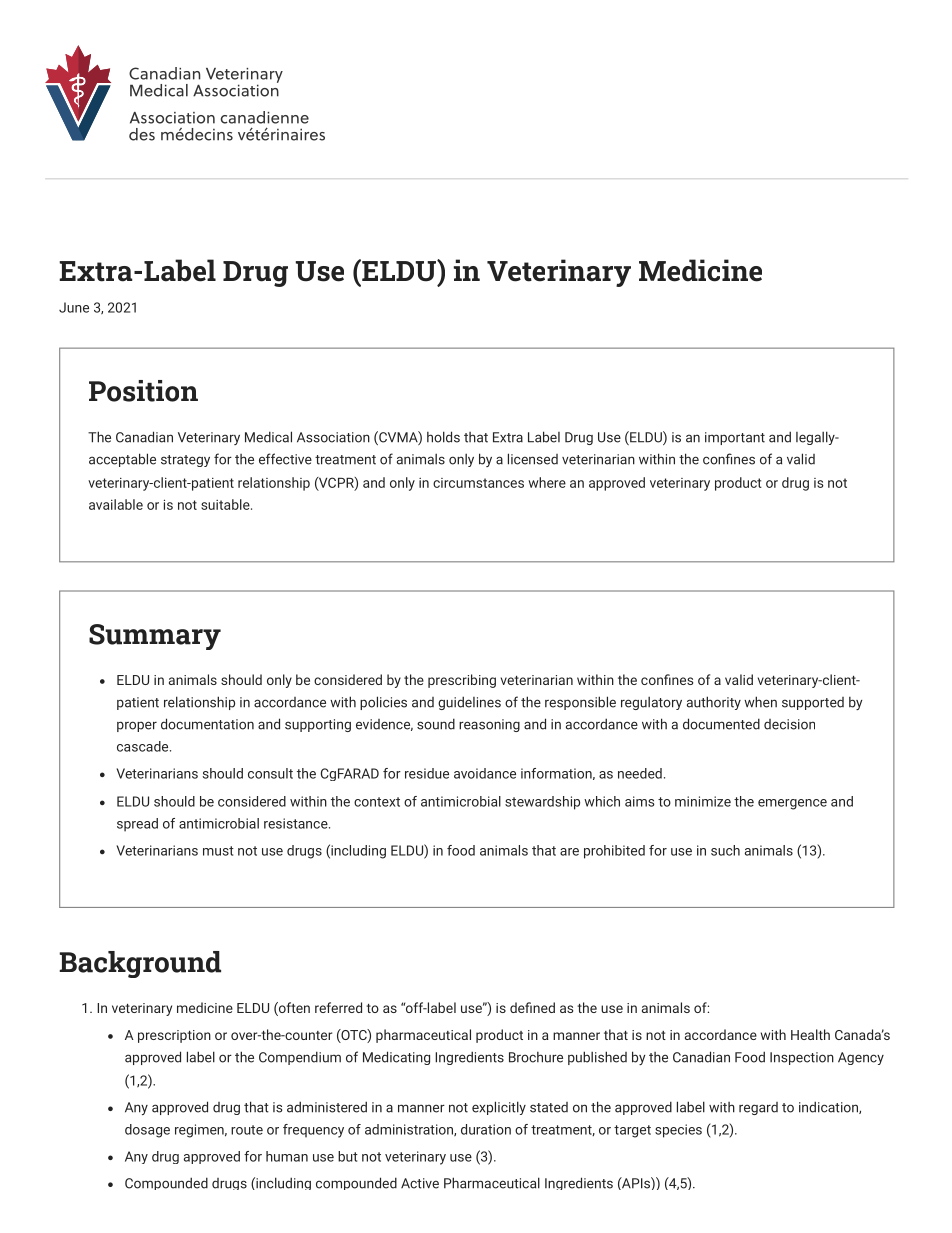 The height and width of the screenshot is (1233, 952). What do you see at coordinates (489, 725) in the screenshot?
I see `reasoning` at bounding box center [489, 725].
